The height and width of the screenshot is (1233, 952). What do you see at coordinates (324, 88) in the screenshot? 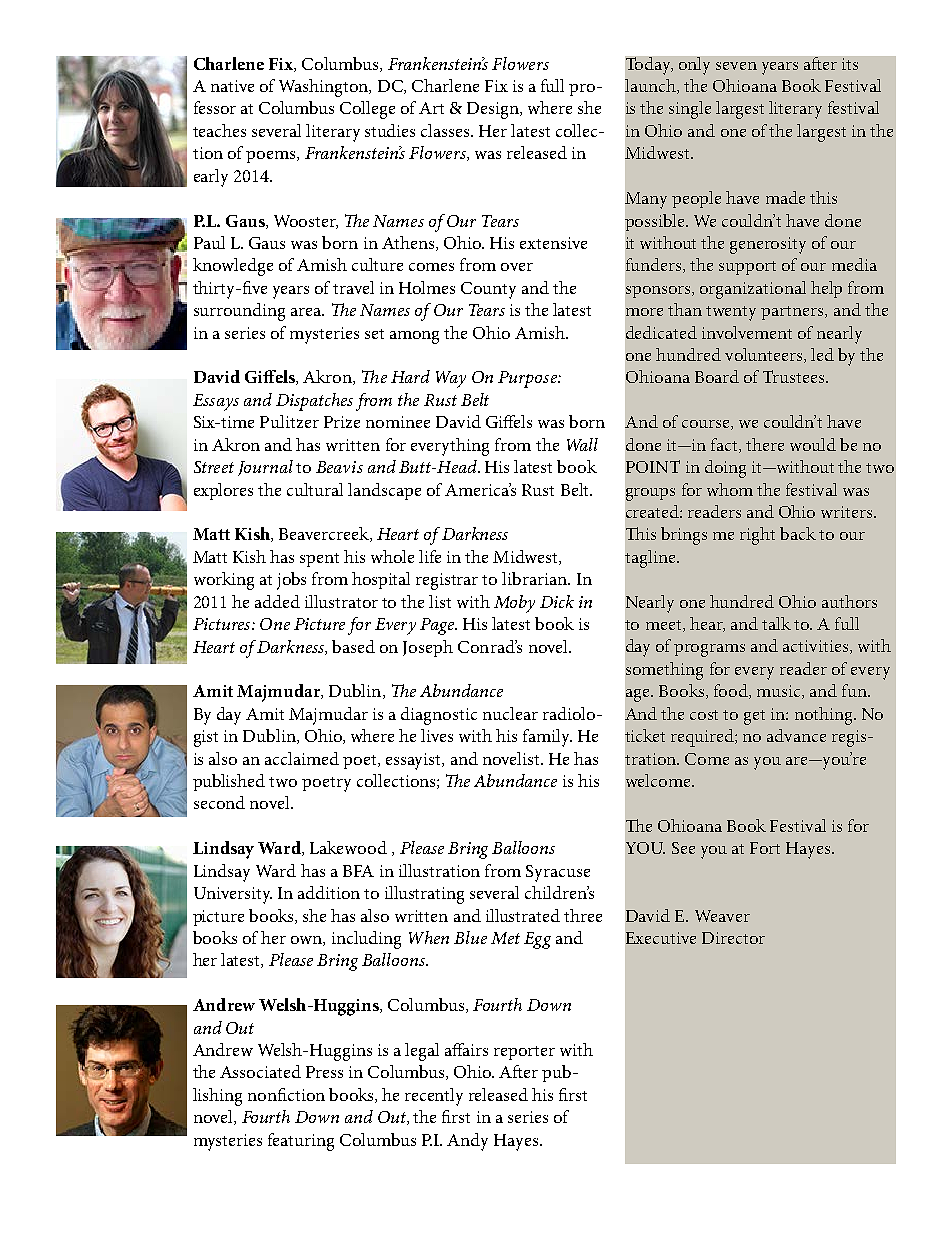
I see `Washington` at bounding box center [324, 88].
